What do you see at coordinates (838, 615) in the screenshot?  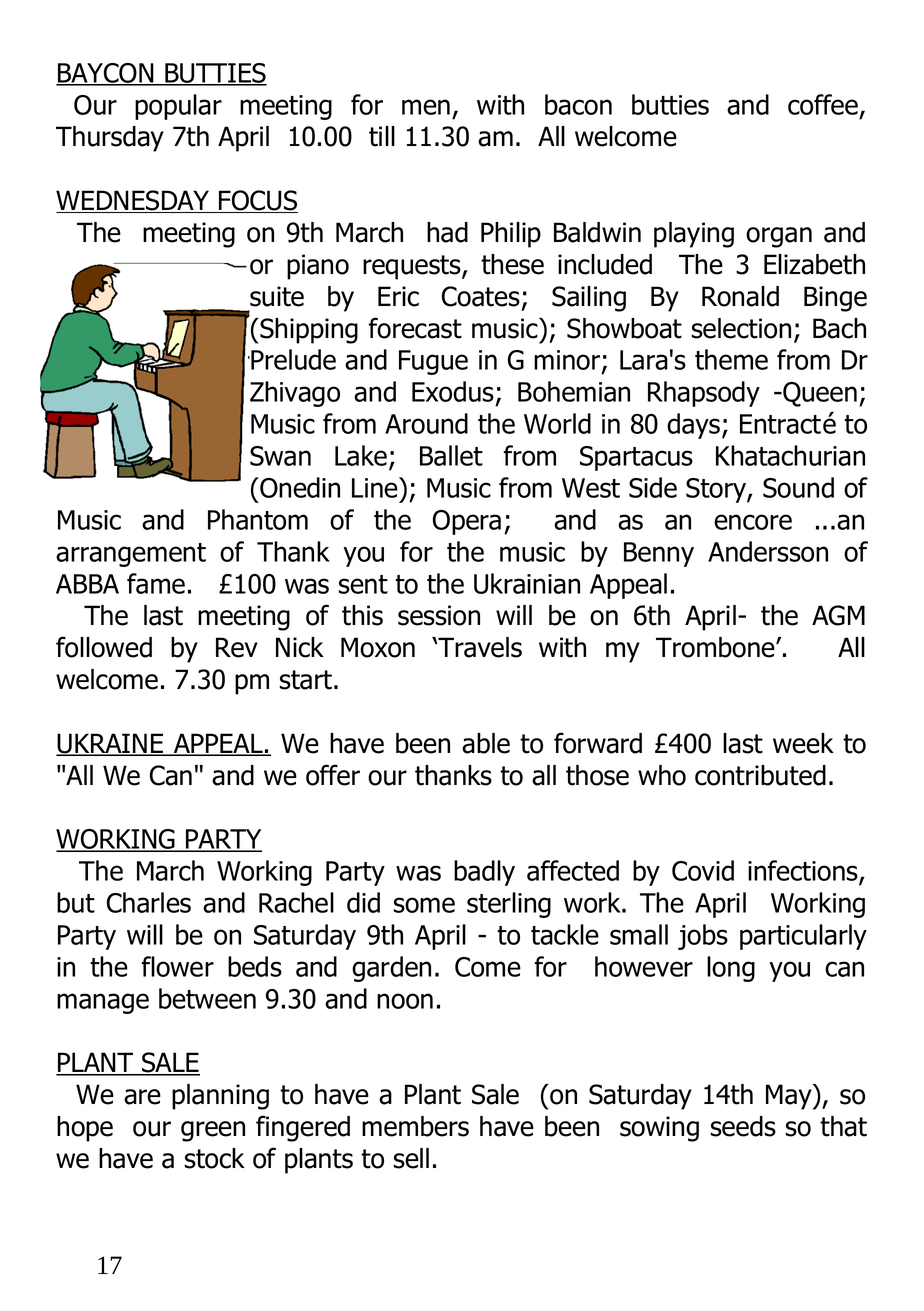 I see `AGM` at bounding box center [838, 615].
